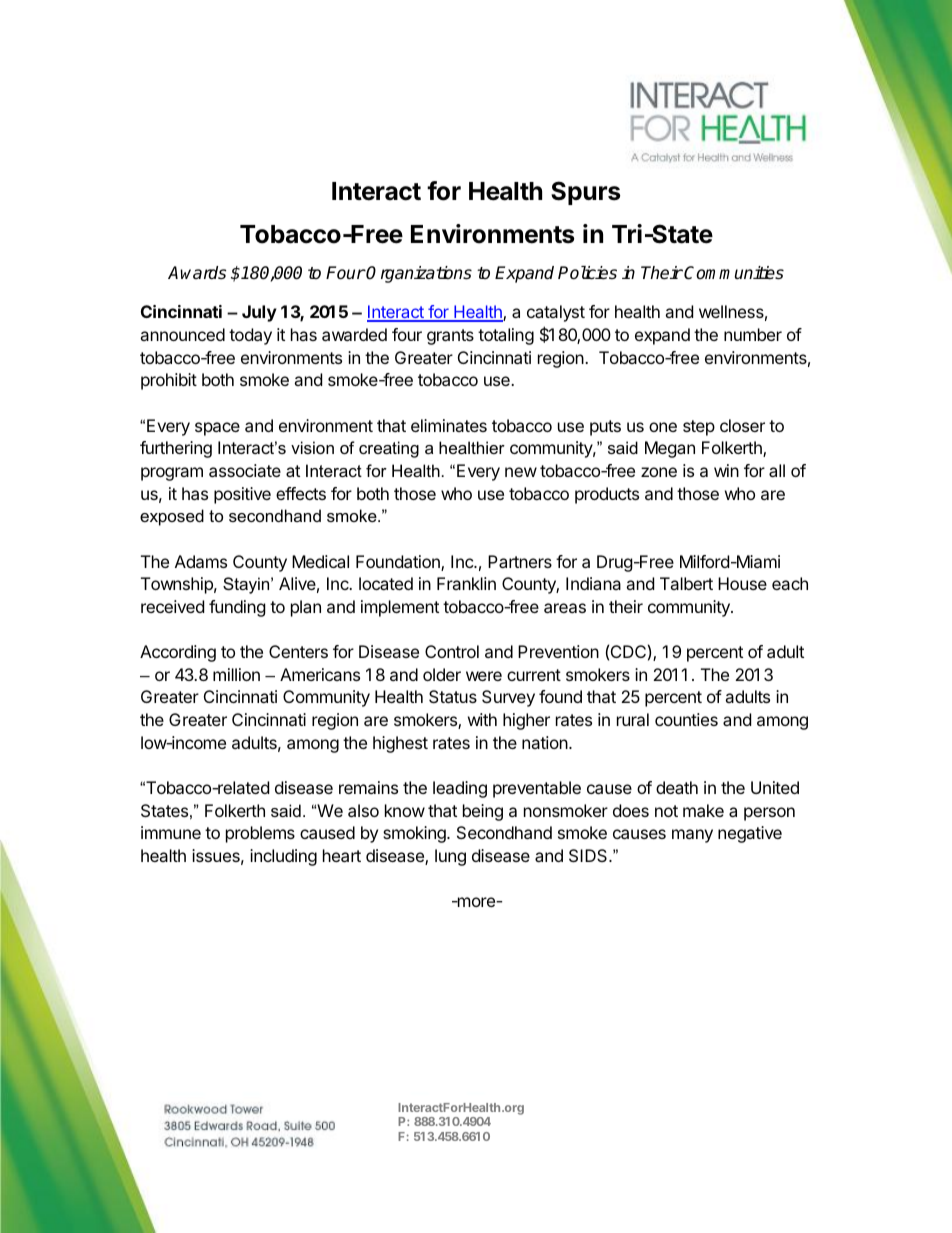 The height and width of the image is (1233, 952). I want to click on Spurs, so click(585, 193).
